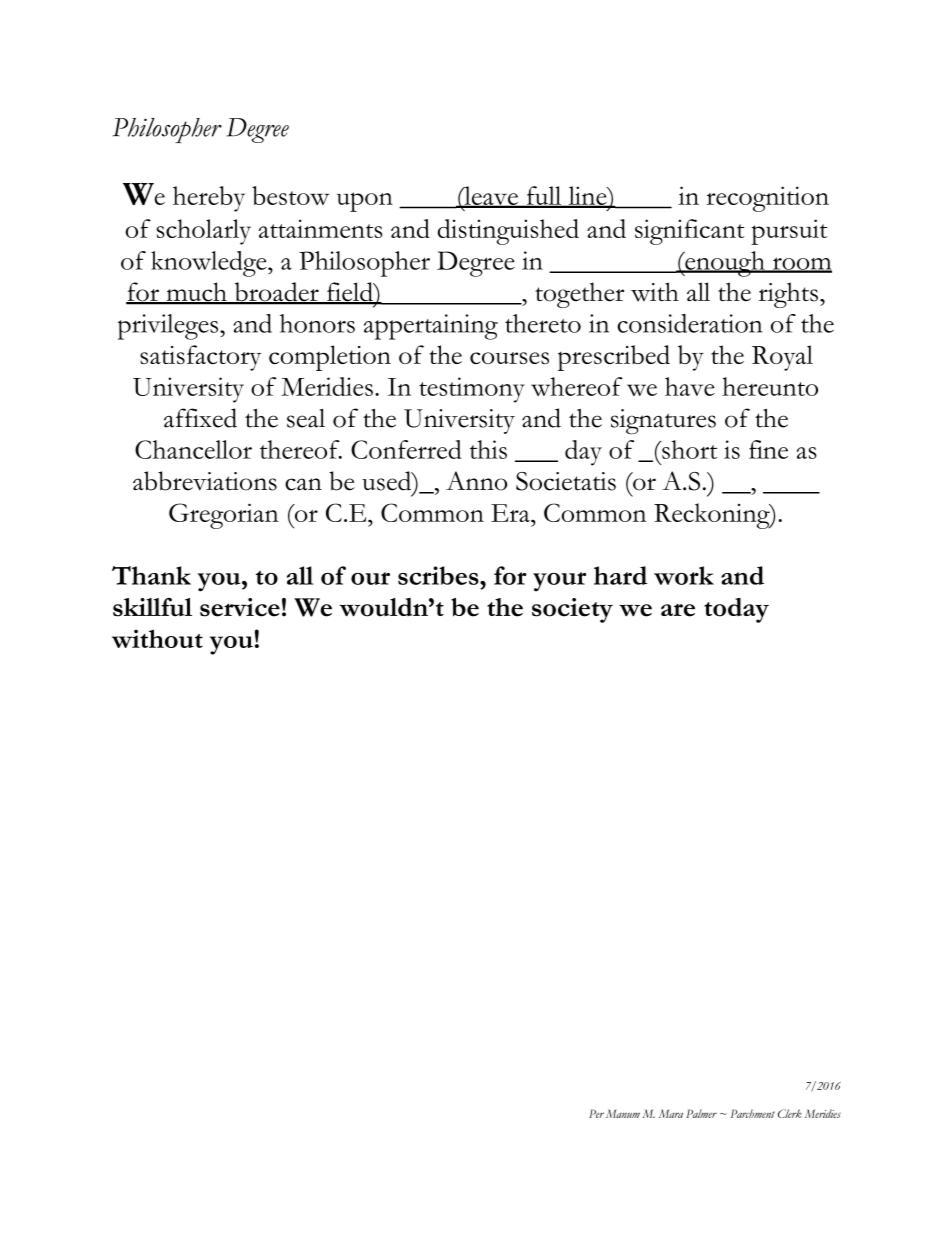  I want to click on Parchment, so click(753, 1113).
